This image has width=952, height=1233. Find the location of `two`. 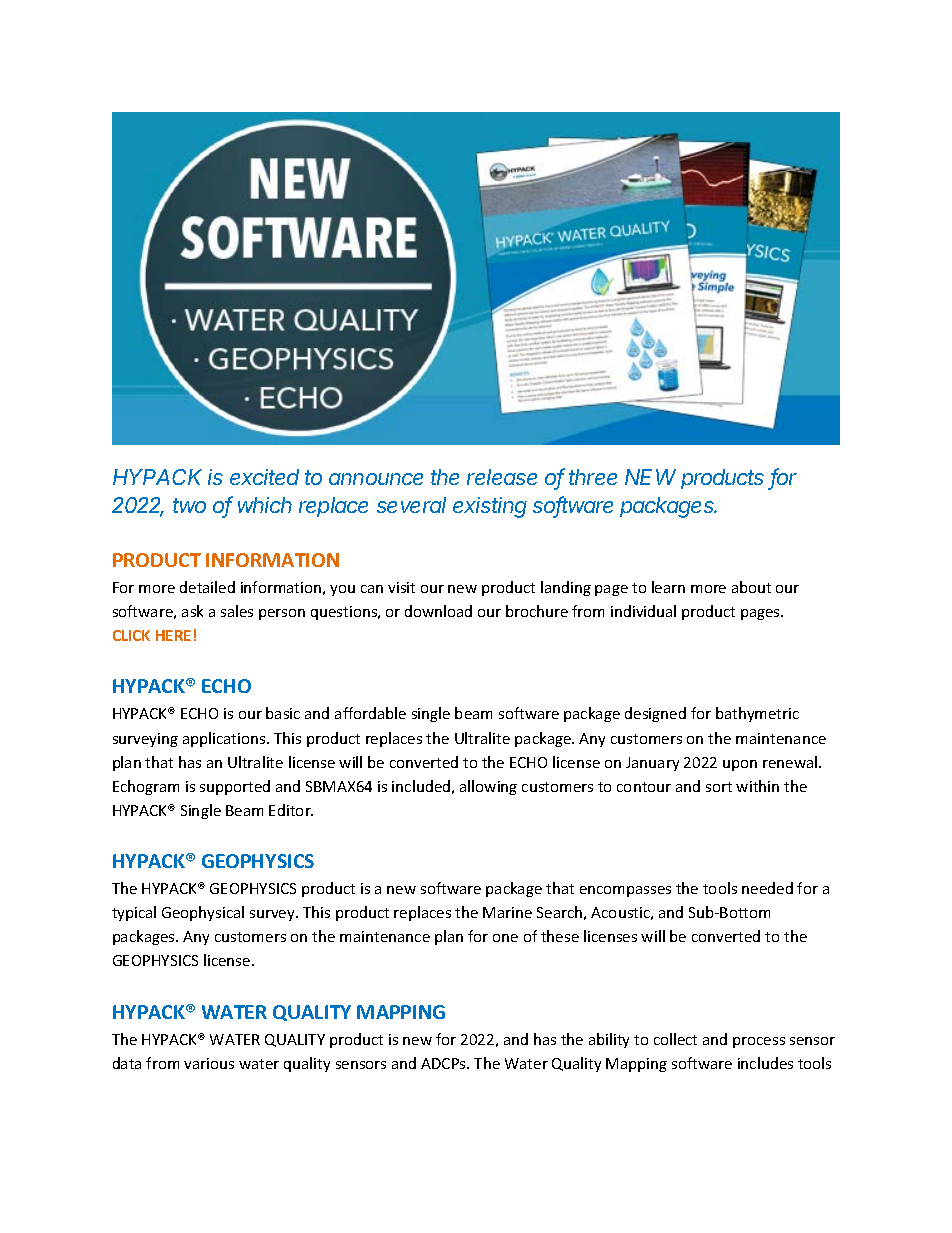

two is located at coordinates (189, 505).
